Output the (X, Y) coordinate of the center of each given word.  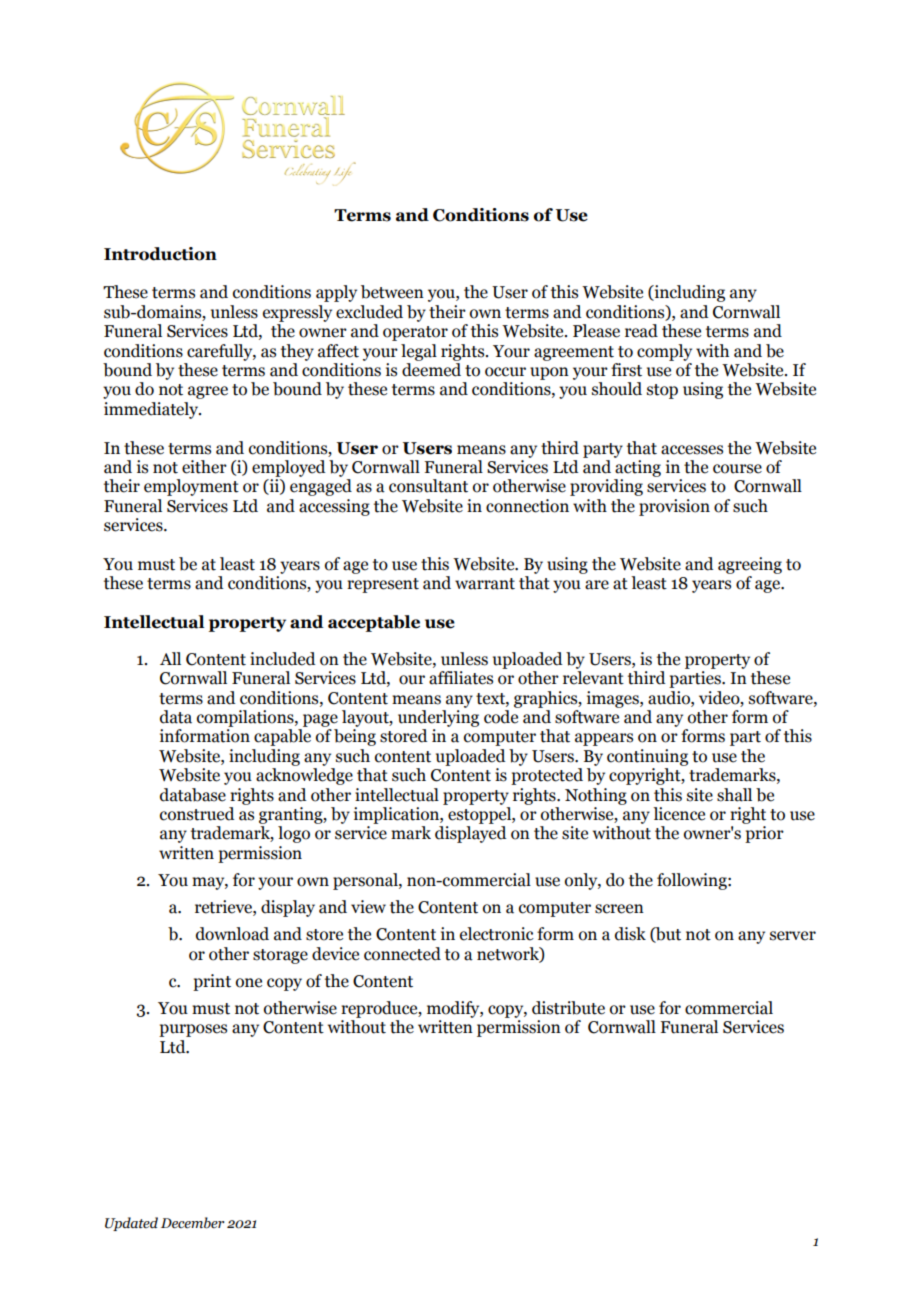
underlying (438, 717)
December (192, 1223)
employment (191, 487)
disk (630, 934)
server (793, 936)
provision (674, 507)
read (641, 331)
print (212, 982)
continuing (647, 757)
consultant (428, 486)
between (392, 292)
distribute (568, 1008)
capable (282, 737)
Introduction (160, 254)
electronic (497, 934)
